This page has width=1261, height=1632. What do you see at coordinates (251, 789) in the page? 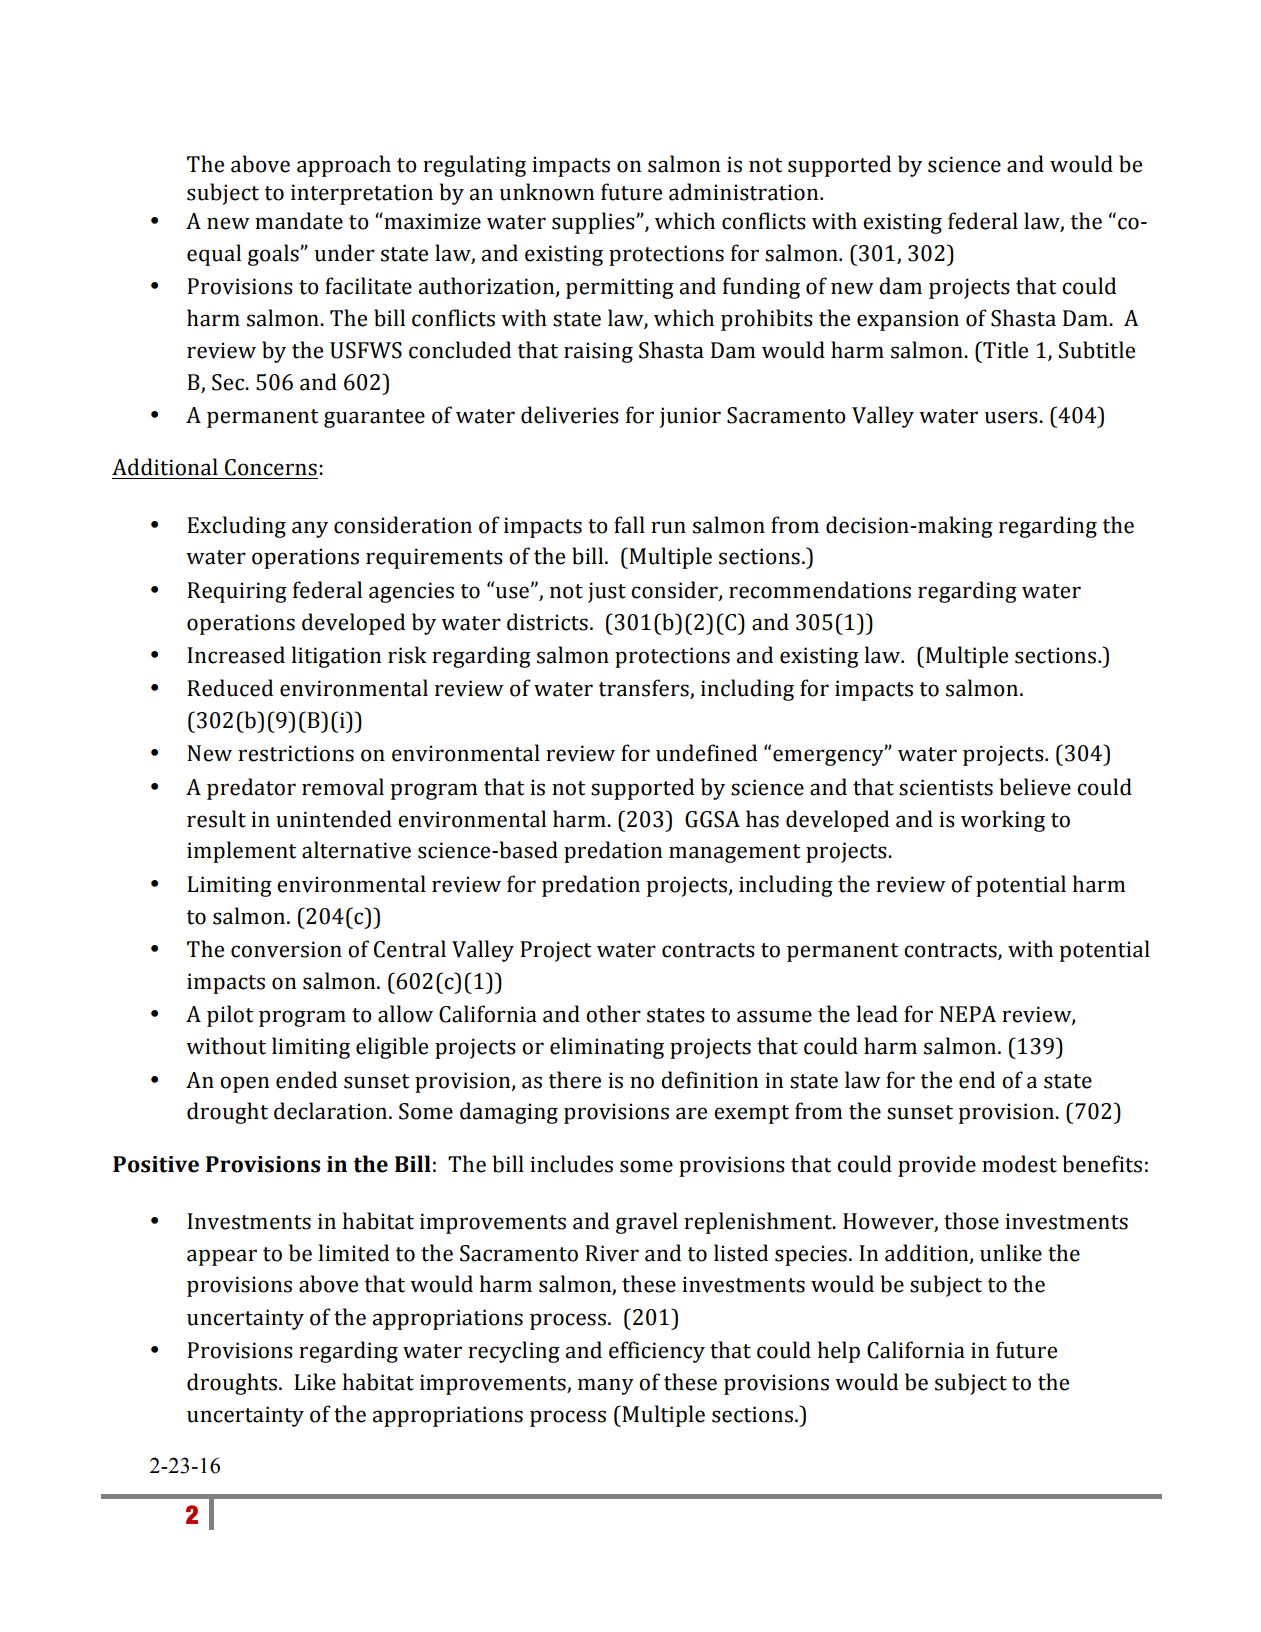
I see `predator` at bounding box center [251, 789].
